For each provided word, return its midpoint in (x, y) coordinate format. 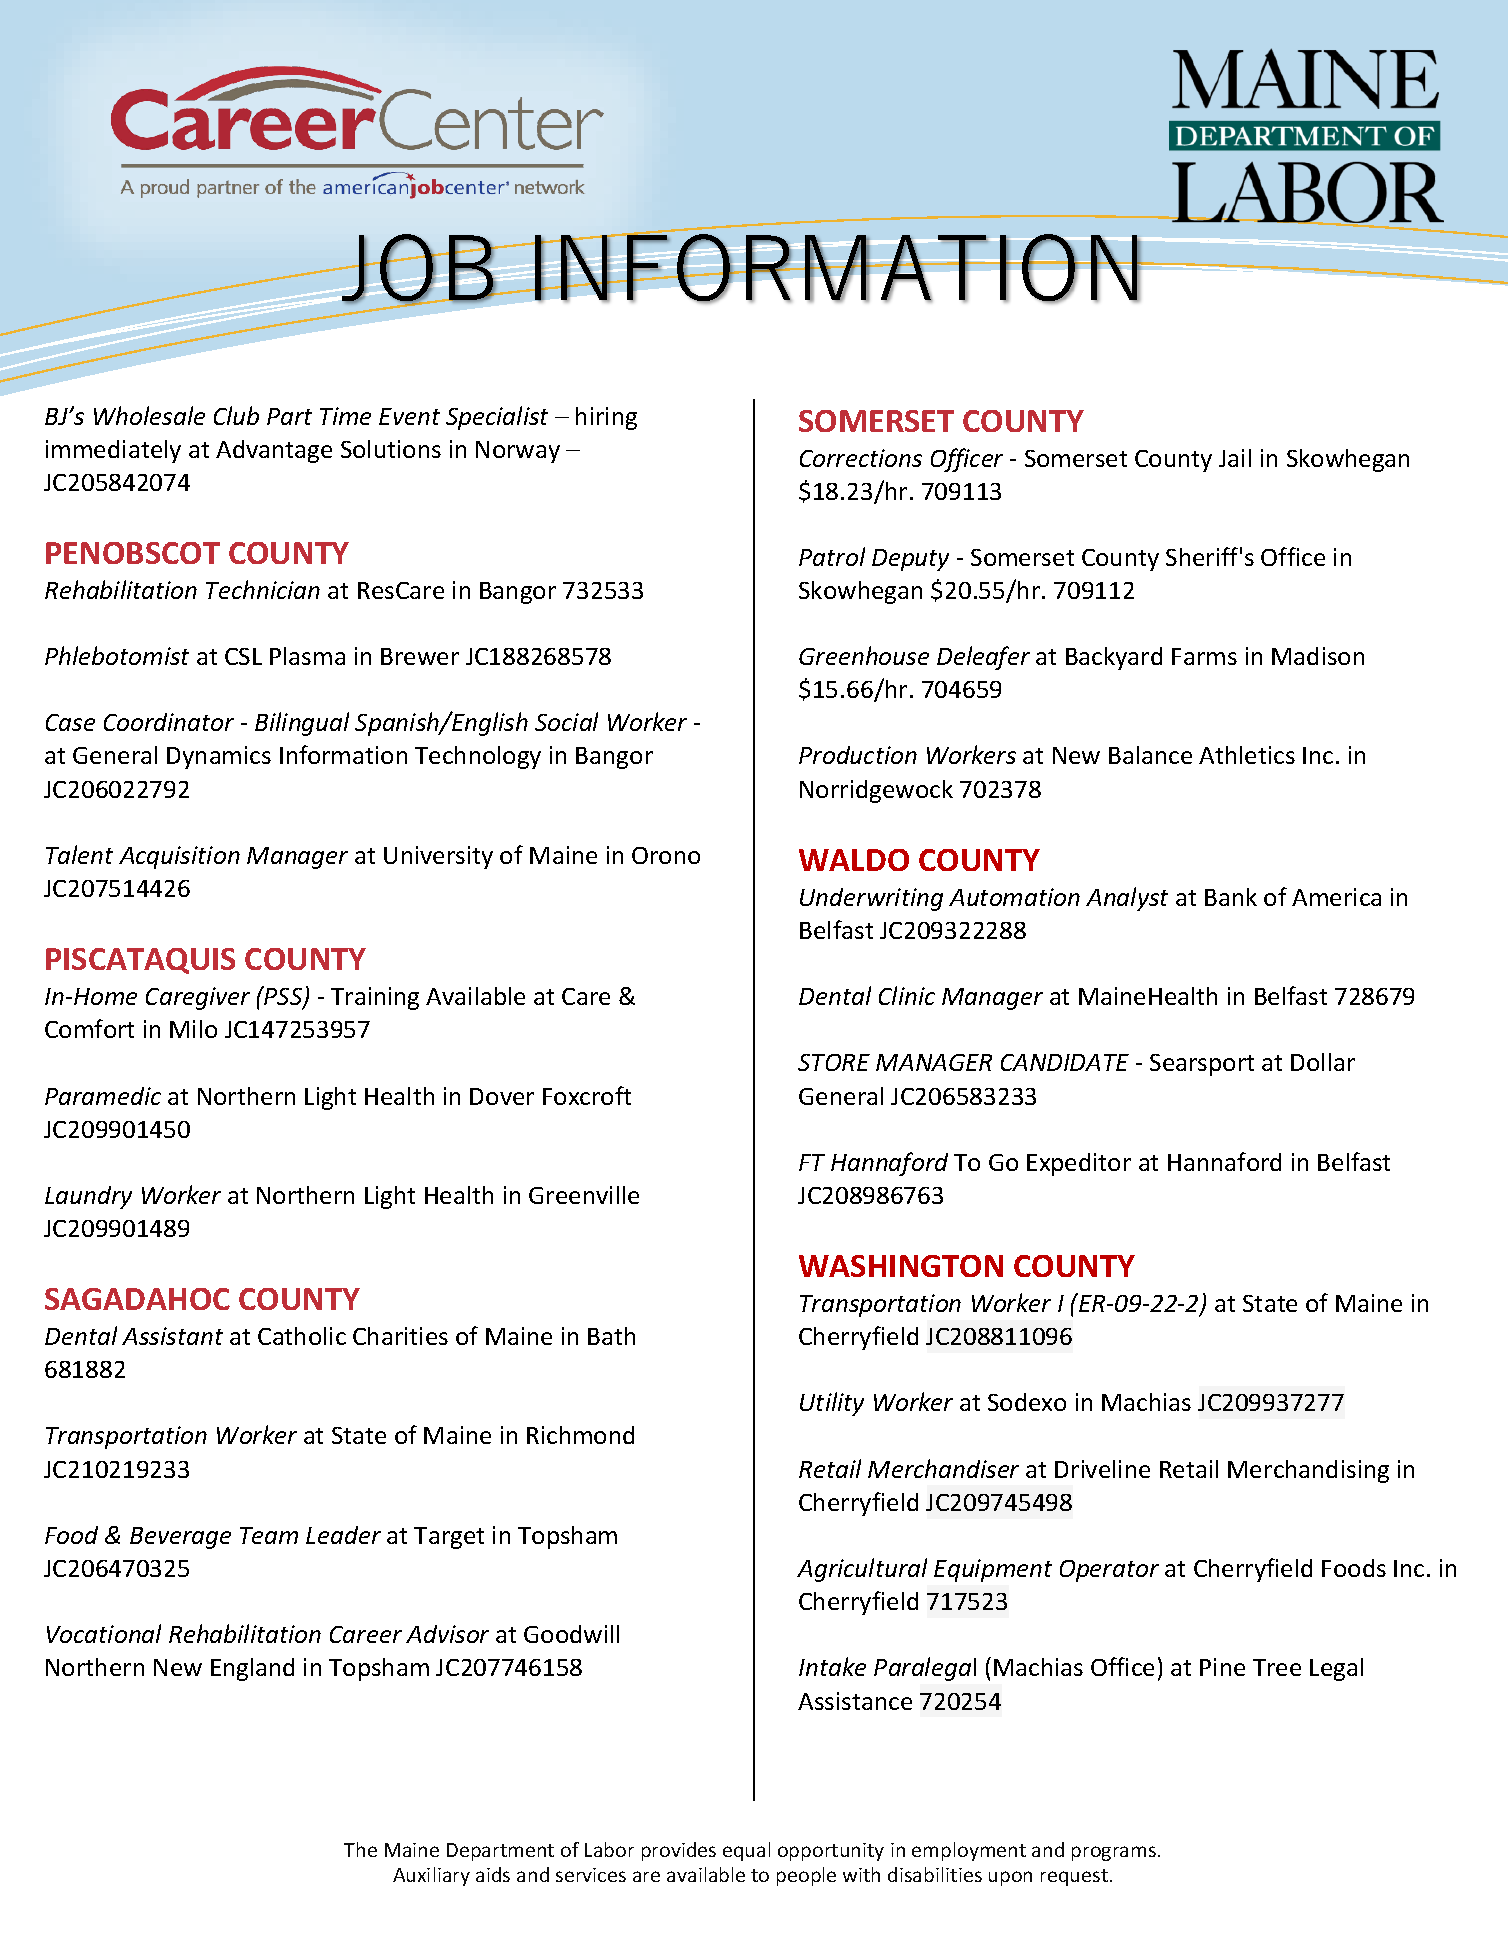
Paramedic (103, 1096)
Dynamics (219, 757)
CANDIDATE (1065, 1062)
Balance (1150, 755)
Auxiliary (431, 1876)
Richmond (580, 1435)
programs (1115, 1853)
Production (858, 755)
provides (679, 1851)
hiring (606, 418)
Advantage (274, 451)
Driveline (1102, 1469)
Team (269, 1535)
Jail (1235, 458)
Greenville (584, 1195)
